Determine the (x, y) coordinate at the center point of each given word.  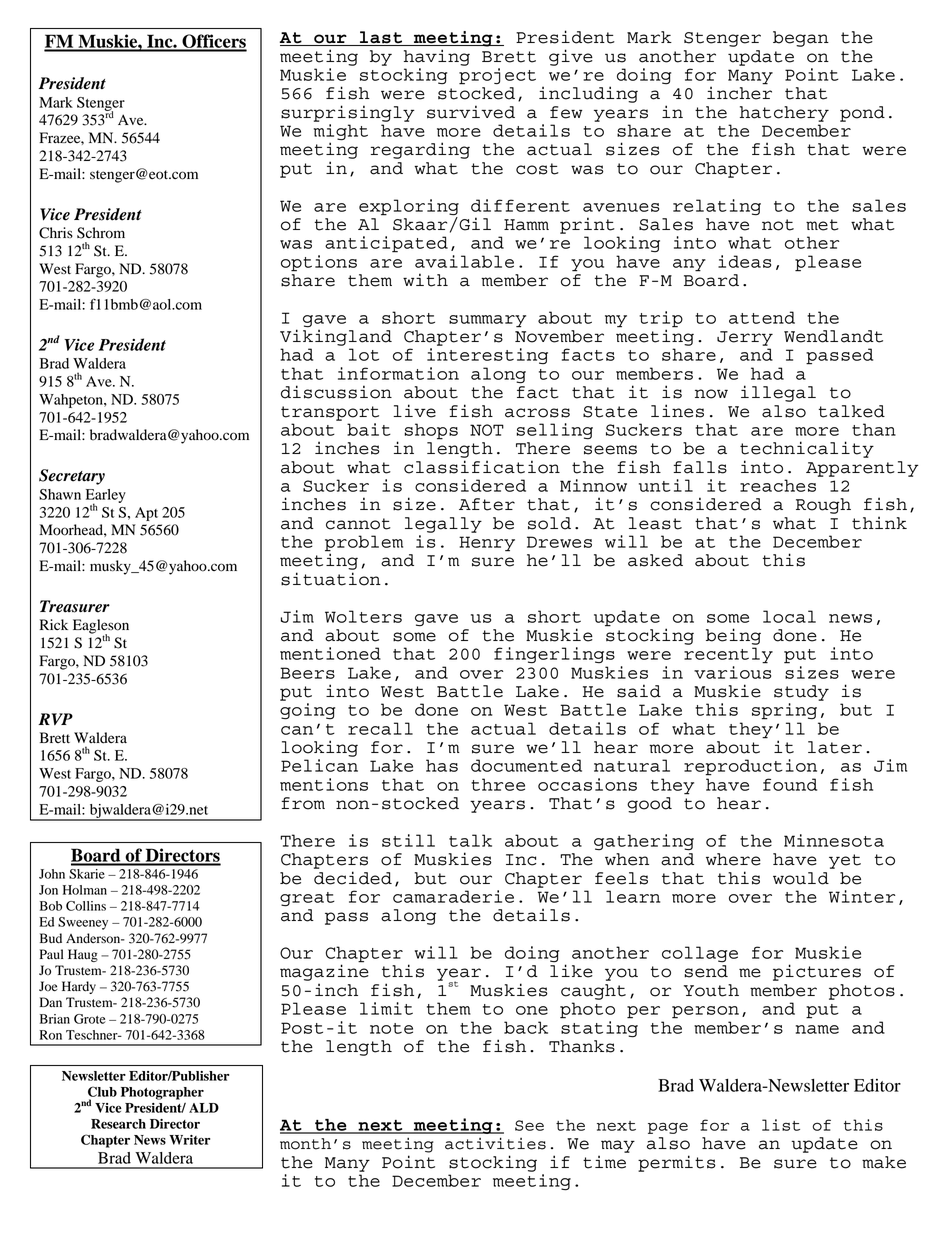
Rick (54, 624)
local (789, 616)
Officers (213, 42)
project (497, 76)
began (801, 39)
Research (118, 1124)
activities (495, 1143)
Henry (487, 544)
